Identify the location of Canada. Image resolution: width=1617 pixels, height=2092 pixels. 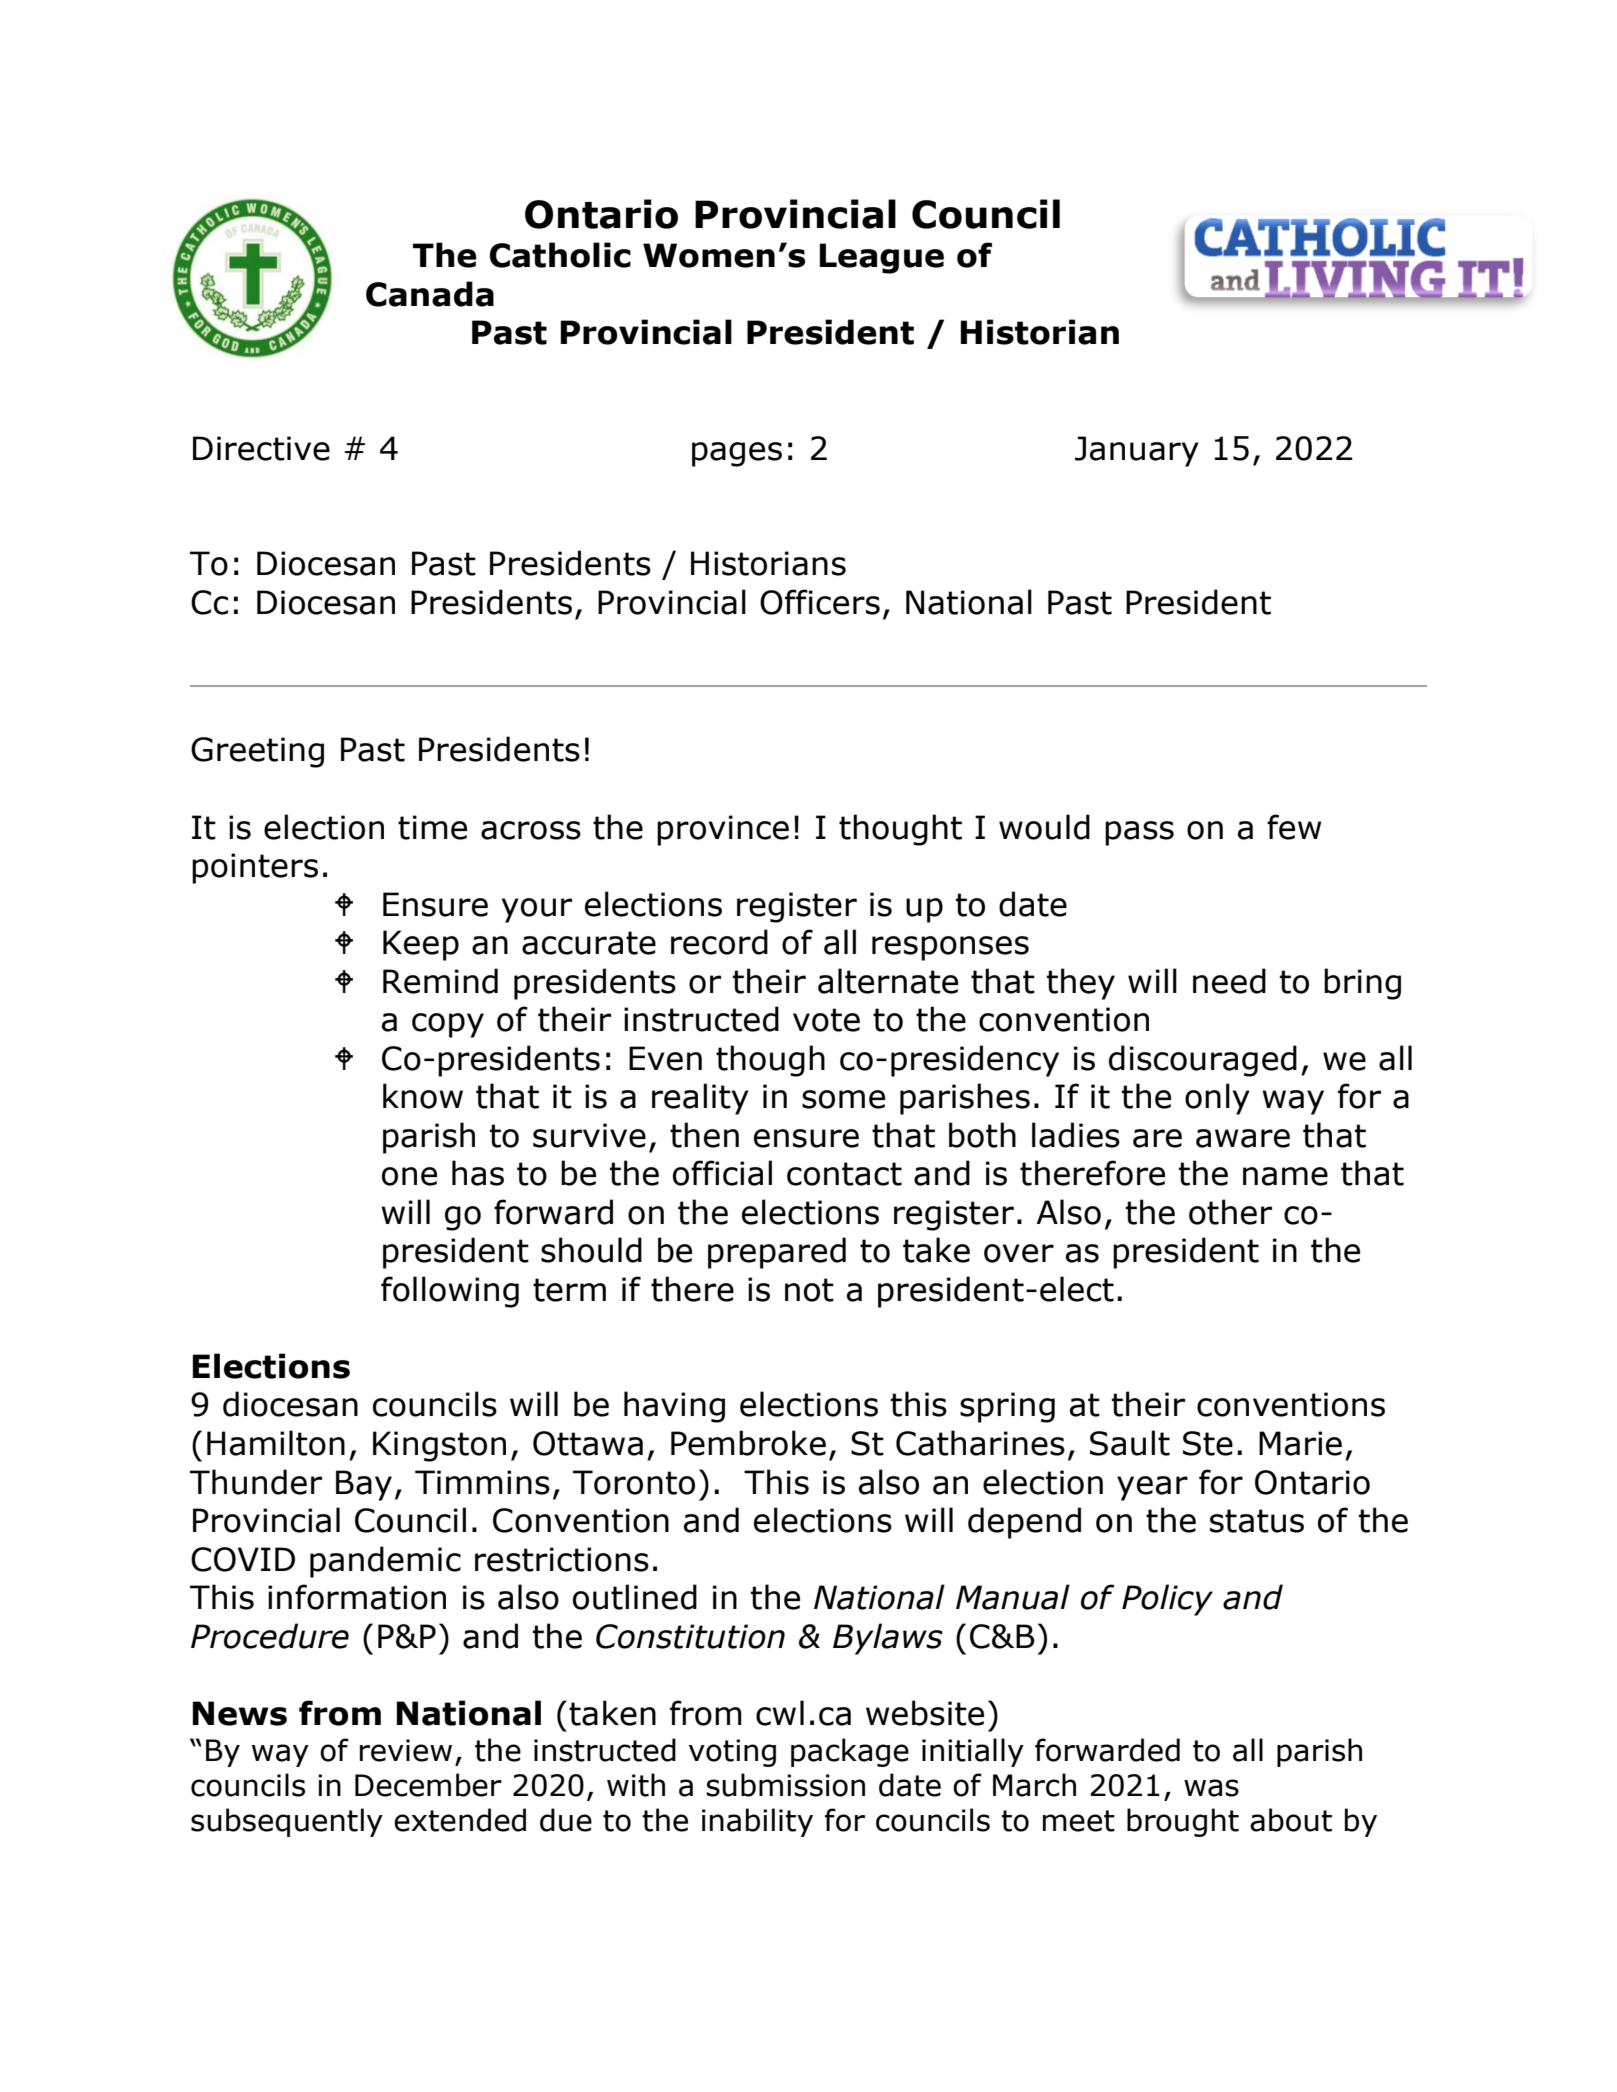
(430, 294).
